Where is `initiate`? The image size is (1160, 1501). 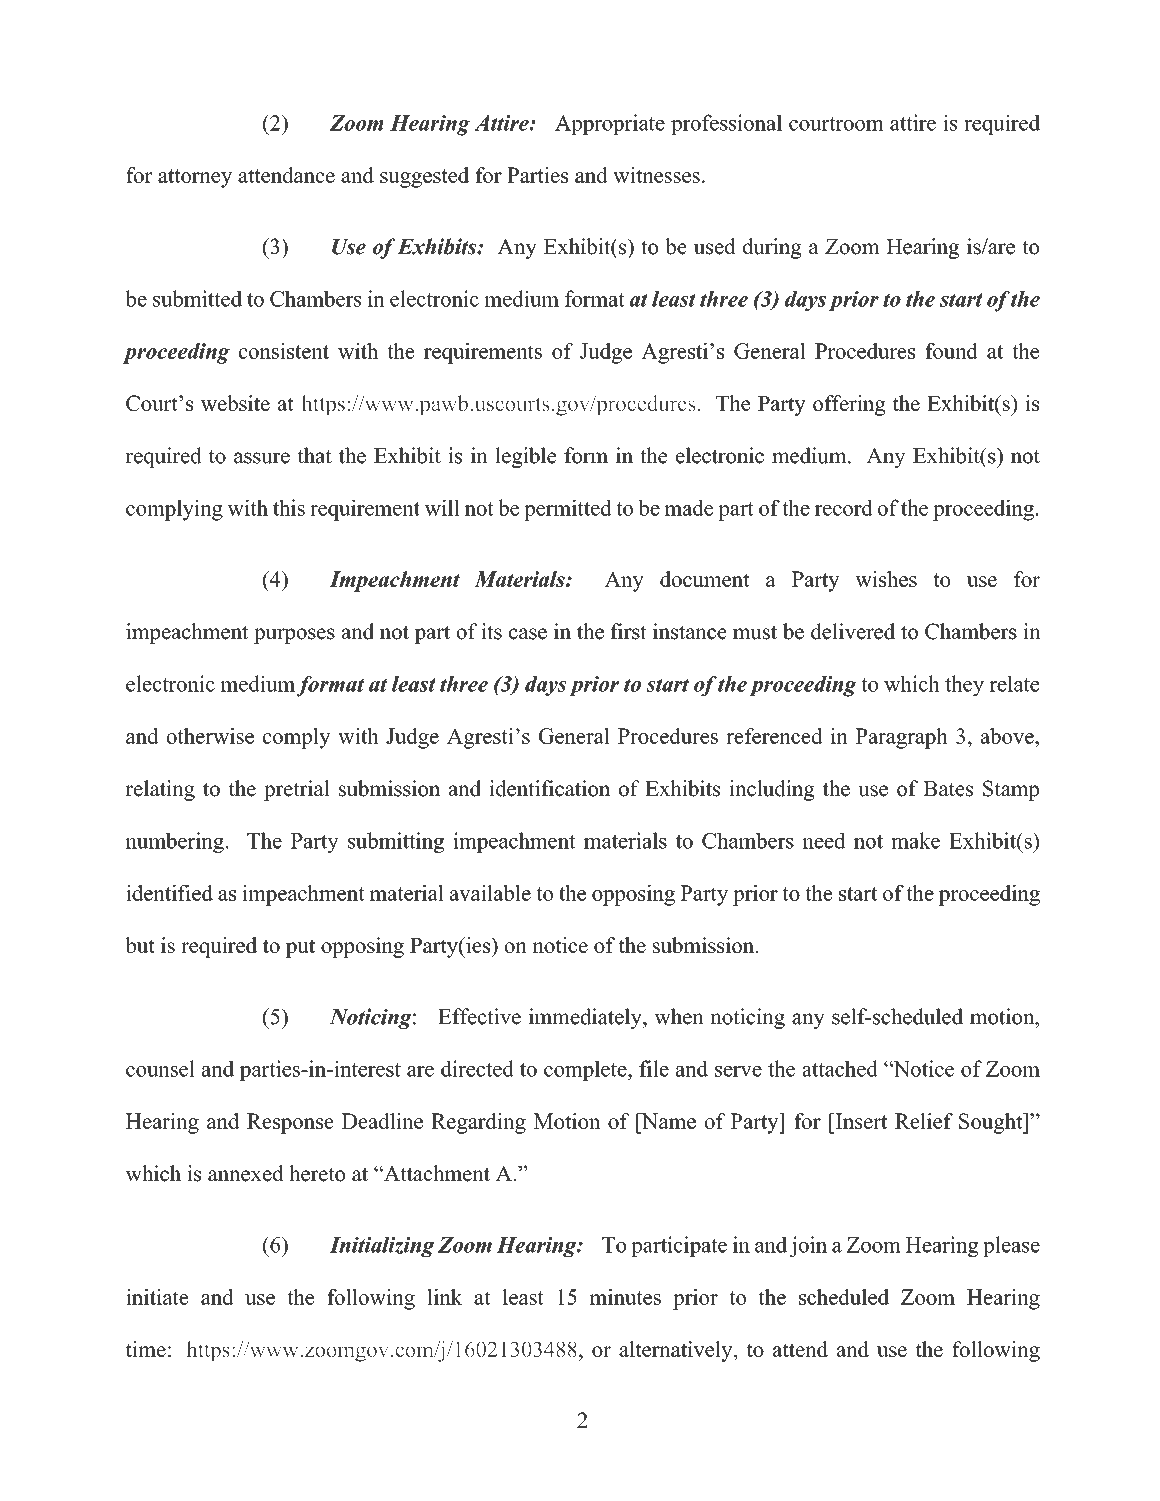
initiate is located at coordinates (157, 1297).
